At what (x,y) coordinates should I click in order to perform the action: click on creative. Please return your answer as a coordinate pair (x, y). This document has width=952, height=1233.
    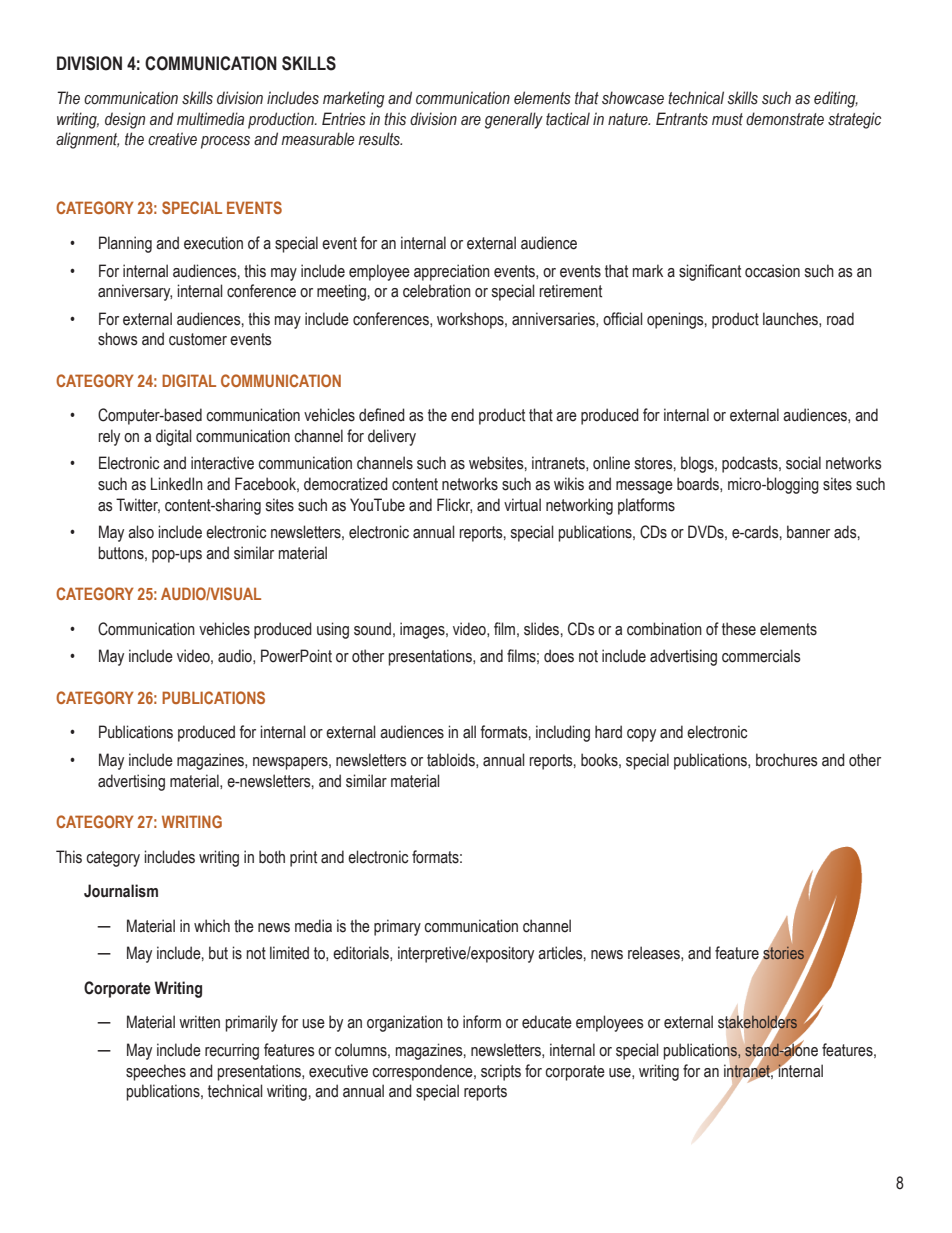
    Looking at the image, I should click on (172, 139).
